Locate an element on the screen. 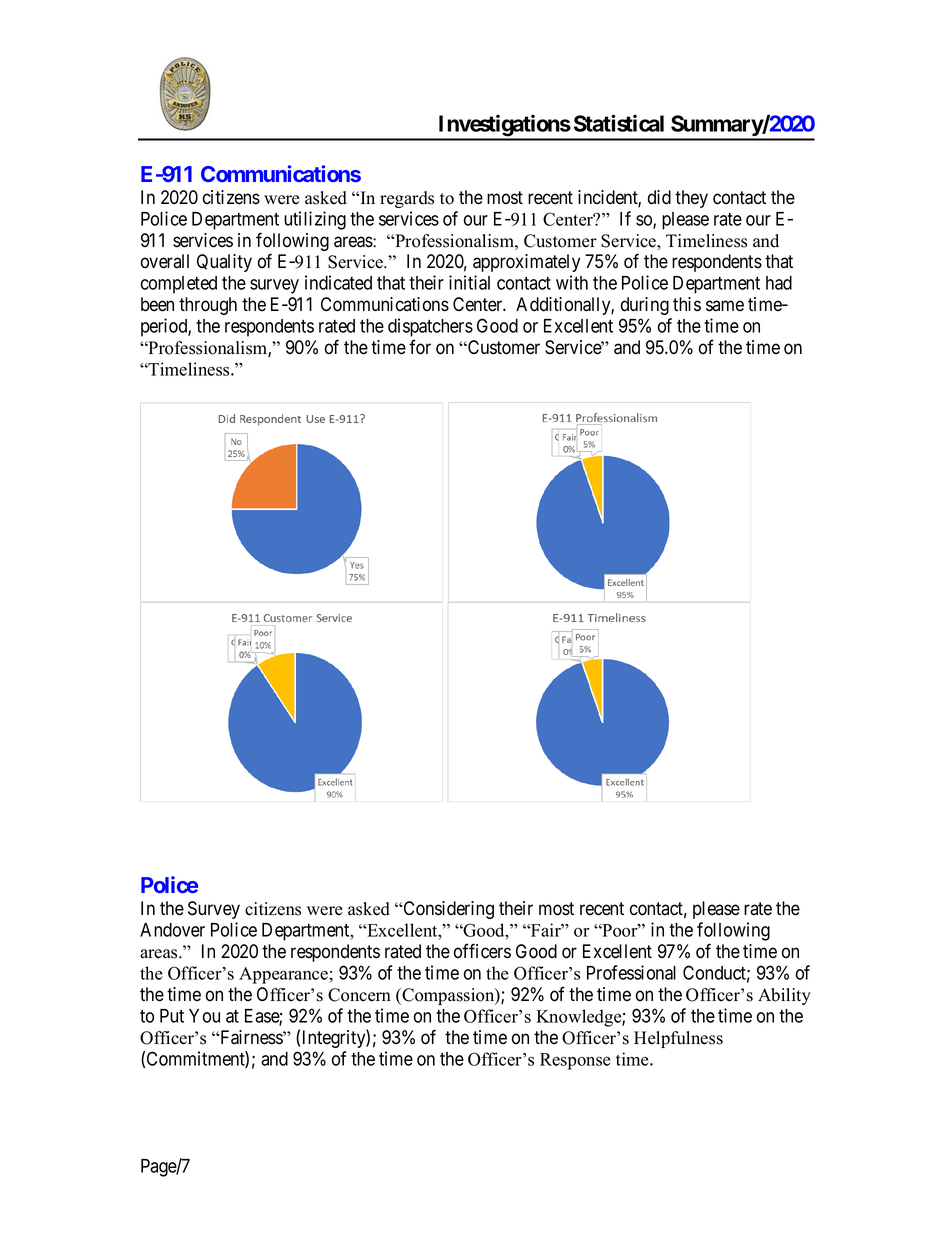 The image size is (952, 1233). been is located at coordinates (157, 304).
